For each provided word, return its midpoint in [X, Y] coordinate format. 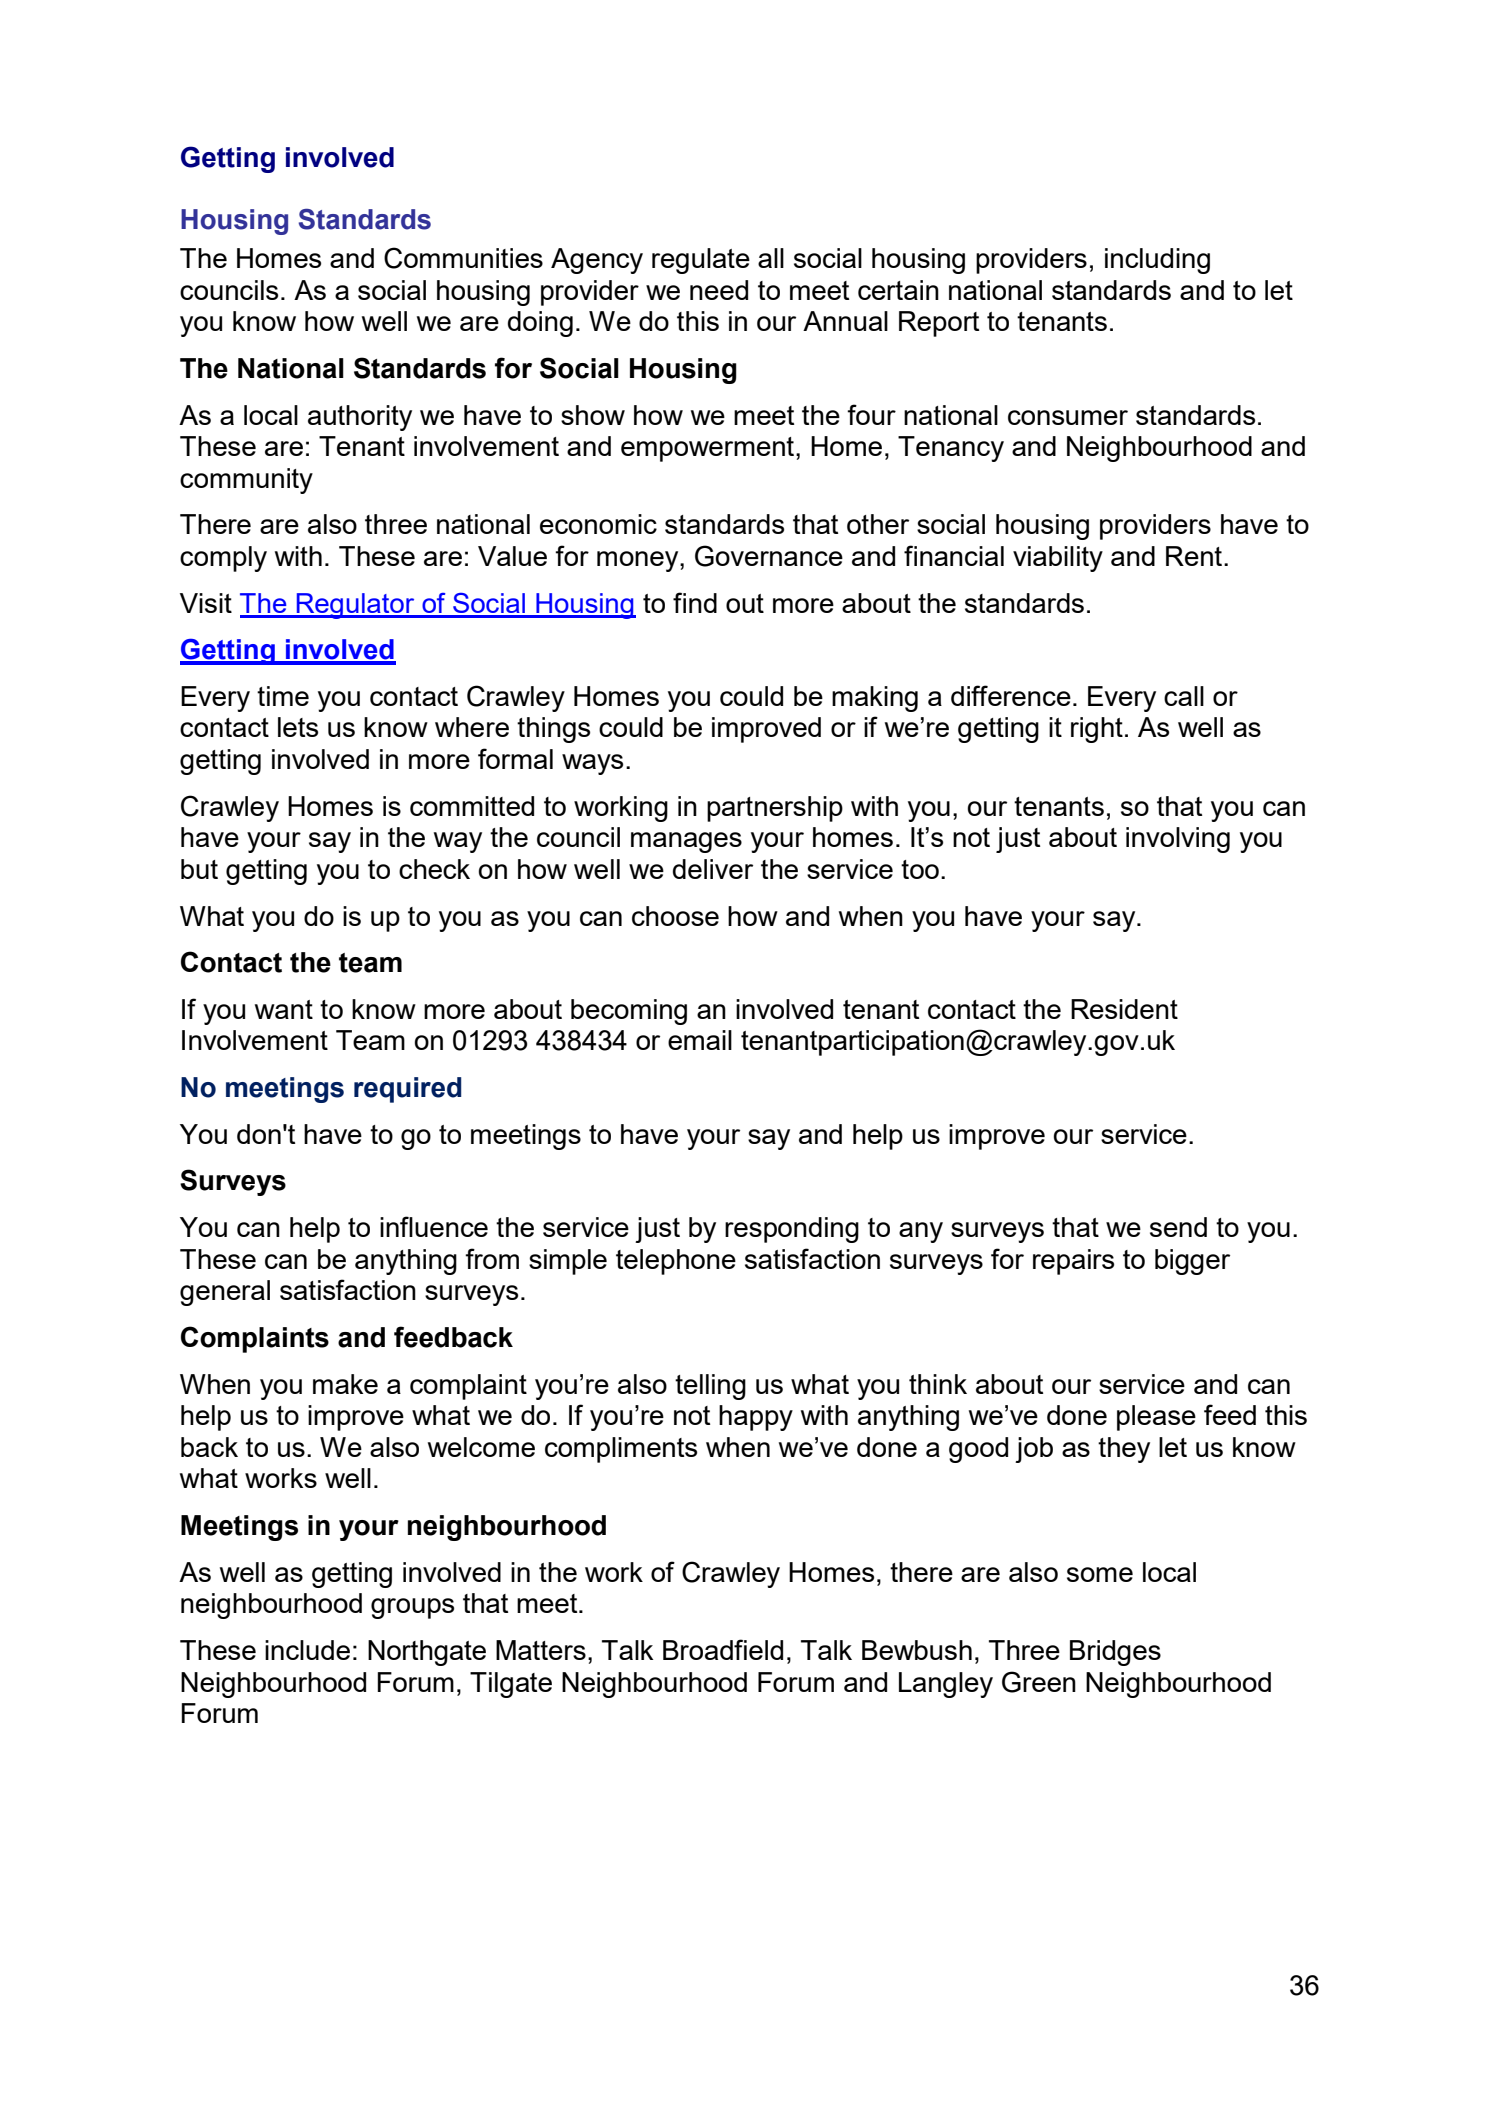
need [719, 290]
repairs [1073, 1262]
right [1097, 730]
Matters [541, 1650]
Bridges [1115, 1653]
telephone [676, 1262]
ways [592, 764]
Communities [463, 258]
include [307, 1650]
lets [298, 727]
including [1157, 261]
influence [434, 1226]
